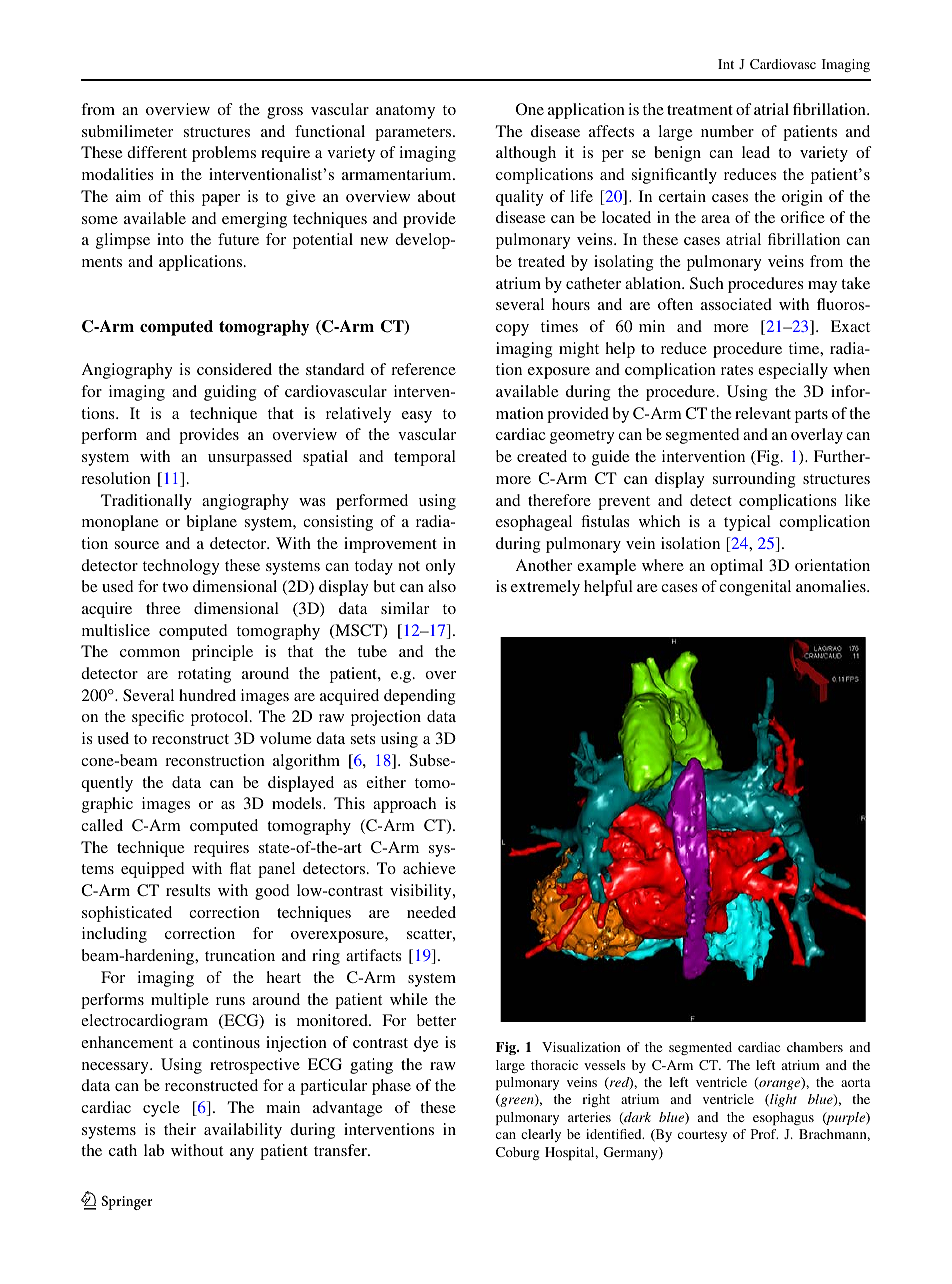  Describe the element at coordinates (429, 868) in the page. I see `achieve` at that location.
